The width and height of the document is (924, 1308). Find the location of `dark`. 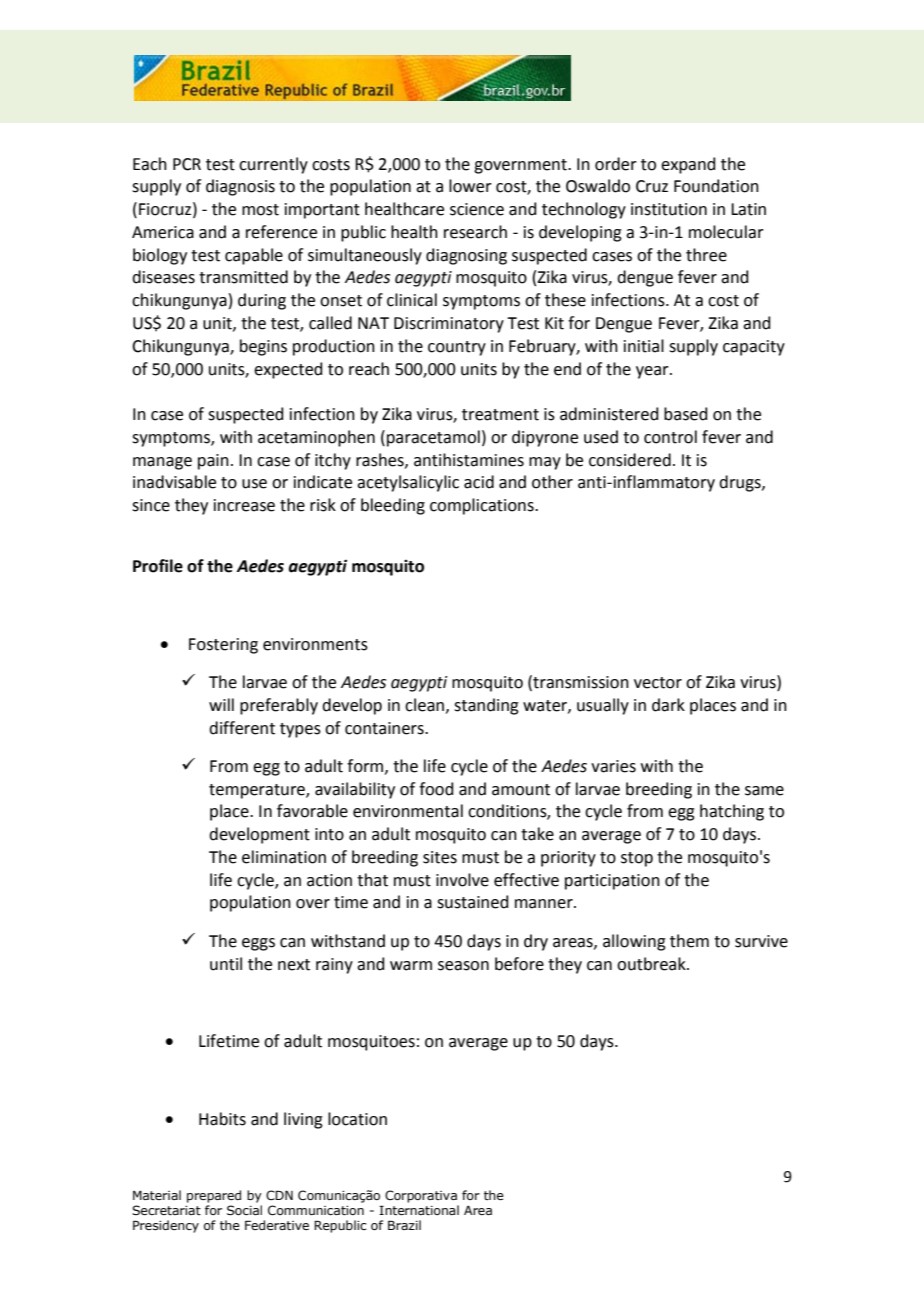

dark is located at coordinates (668, 705).
